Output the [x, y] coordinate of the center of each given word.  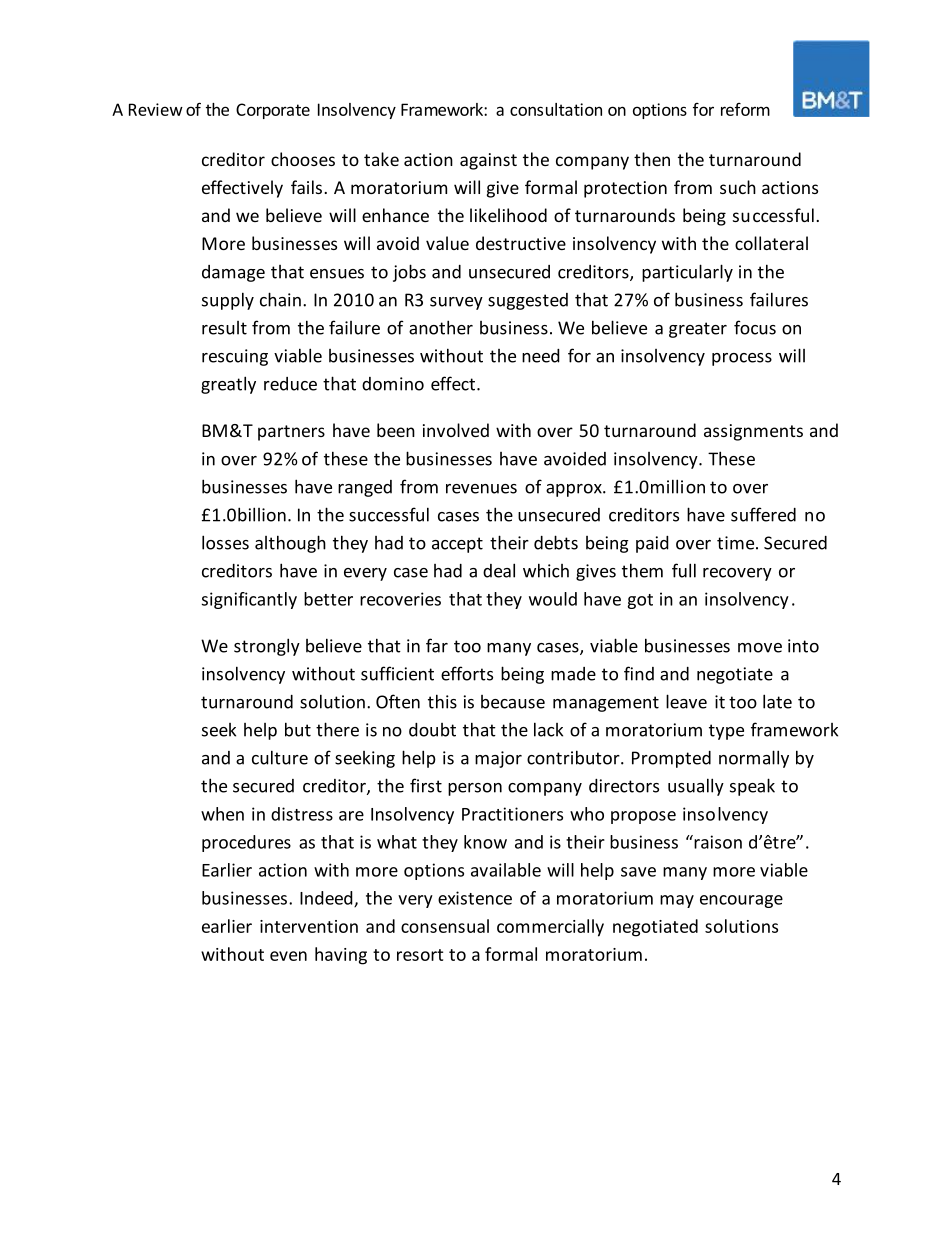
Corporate [273, 111]
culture [280, 757]
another [441, 327]
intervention [309, 926]
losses [225, 542]
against [488, 161]
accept [457, 545]
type [726, 732]
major [498, 759]
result [224, 328]
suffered [763, 514]
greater [698, 330]
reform [745, 109]
